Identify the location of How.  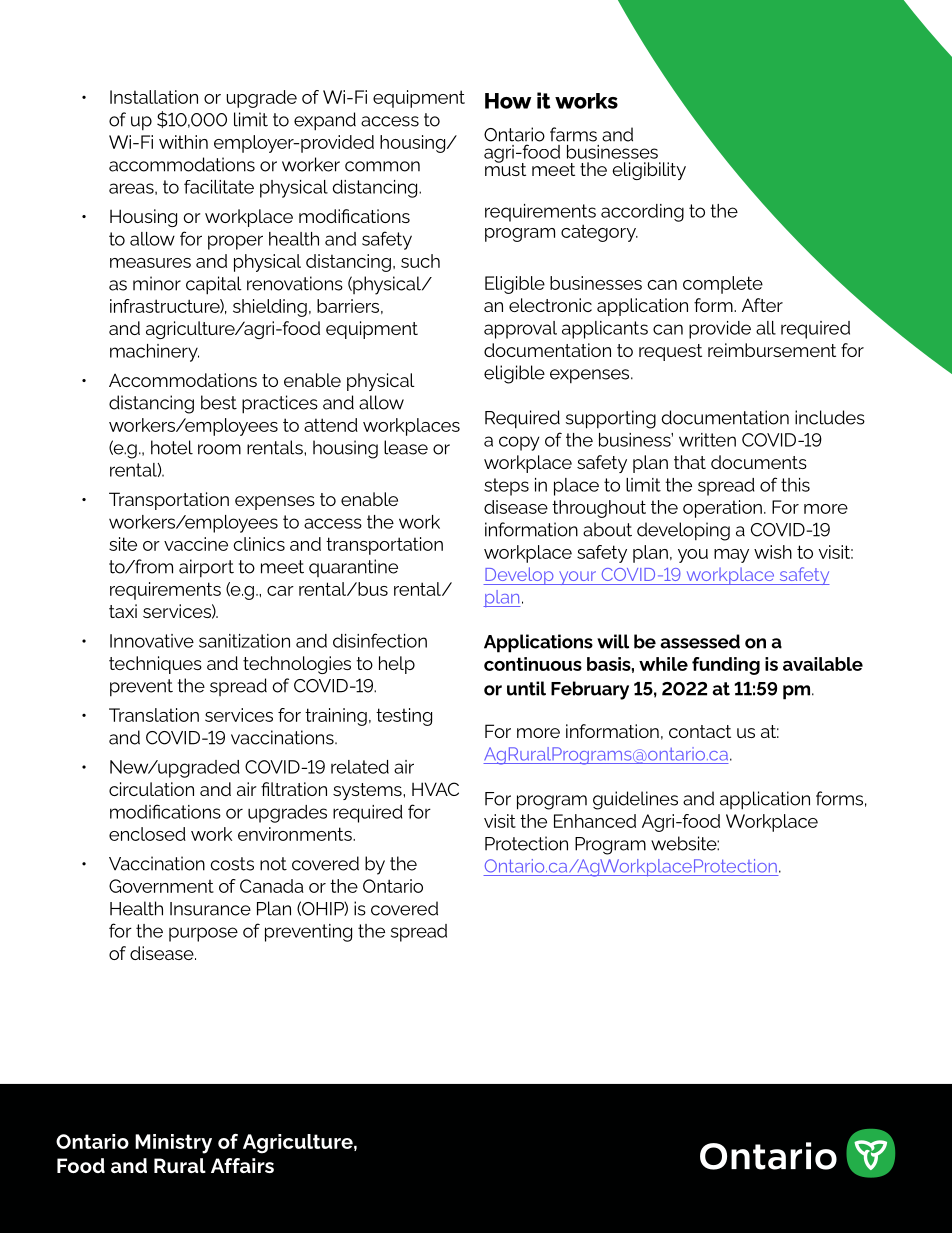
(508, 101).
